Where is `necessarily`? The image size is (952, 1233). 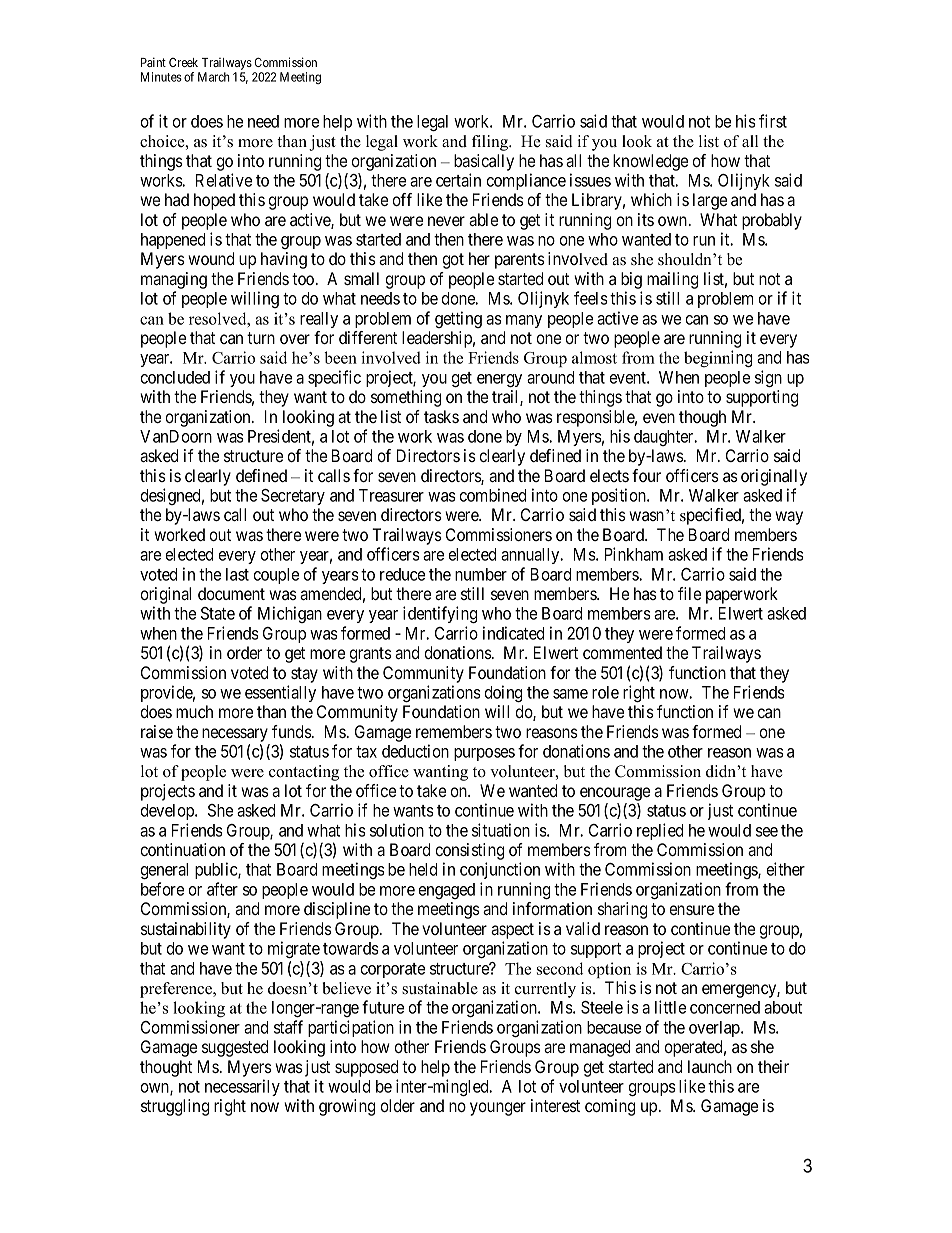
necessarily is located at coordinates (242, 1087).
